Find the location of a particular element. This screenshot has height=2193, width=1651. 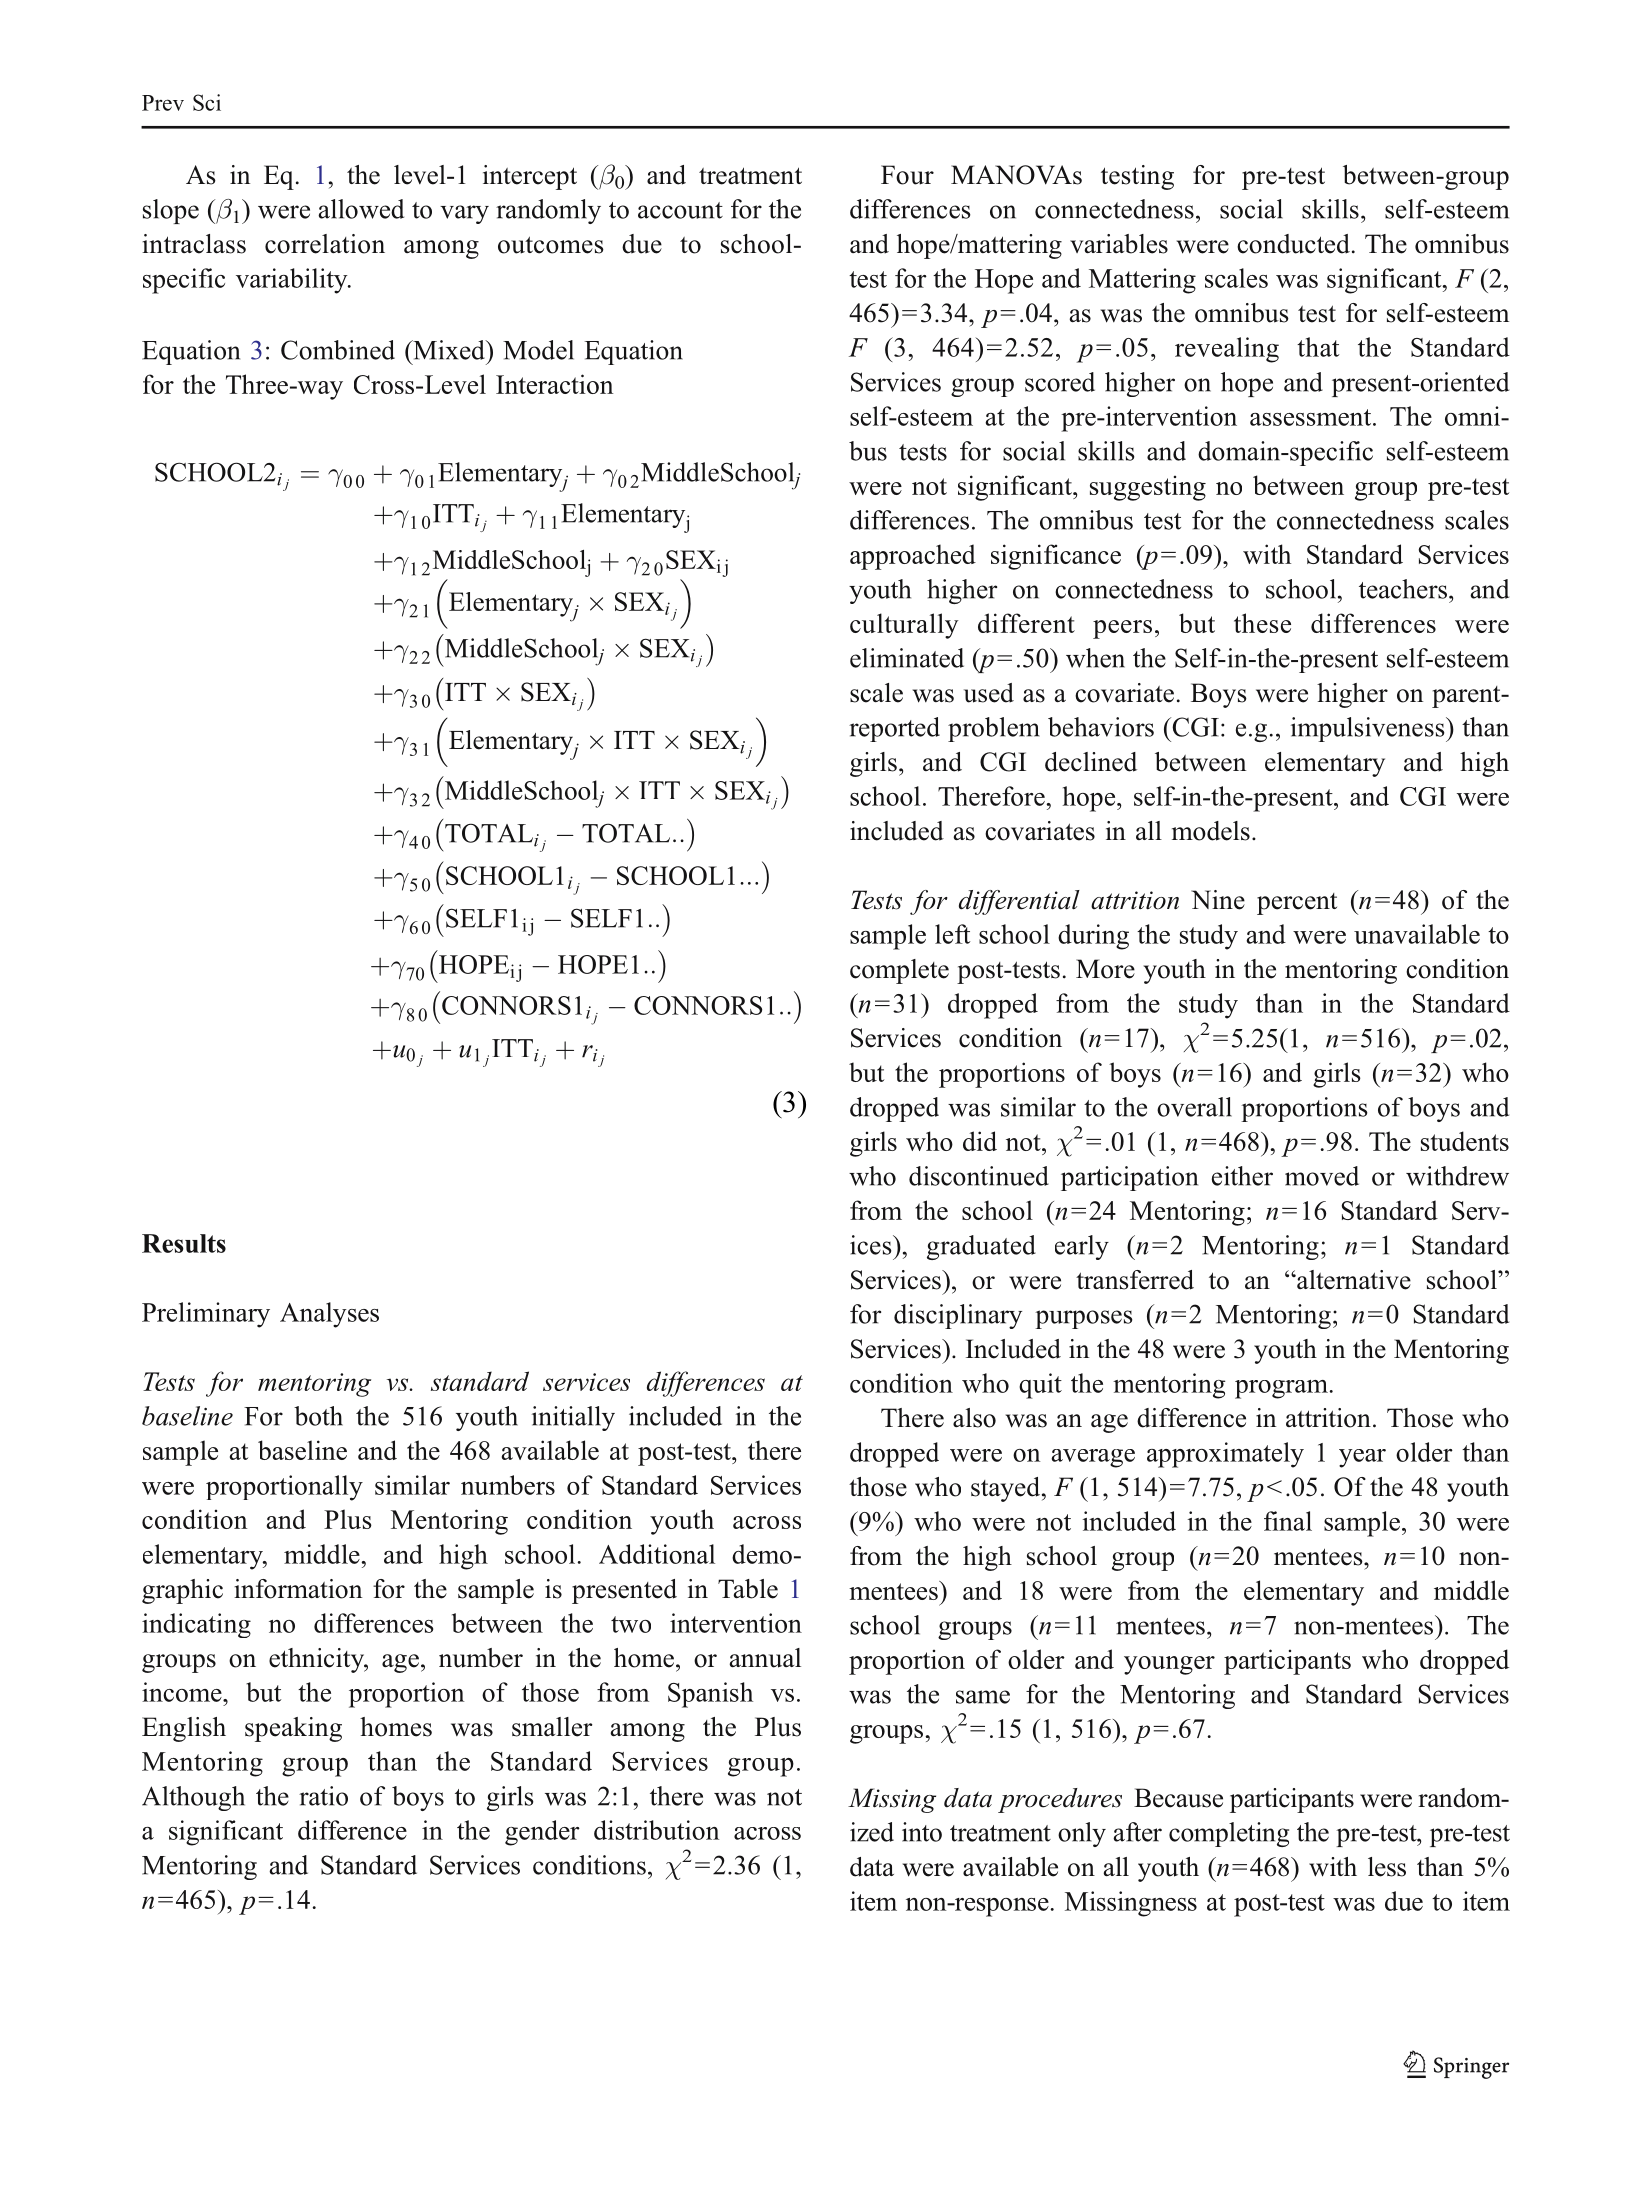

Four is located at coordinates (907, 175).
